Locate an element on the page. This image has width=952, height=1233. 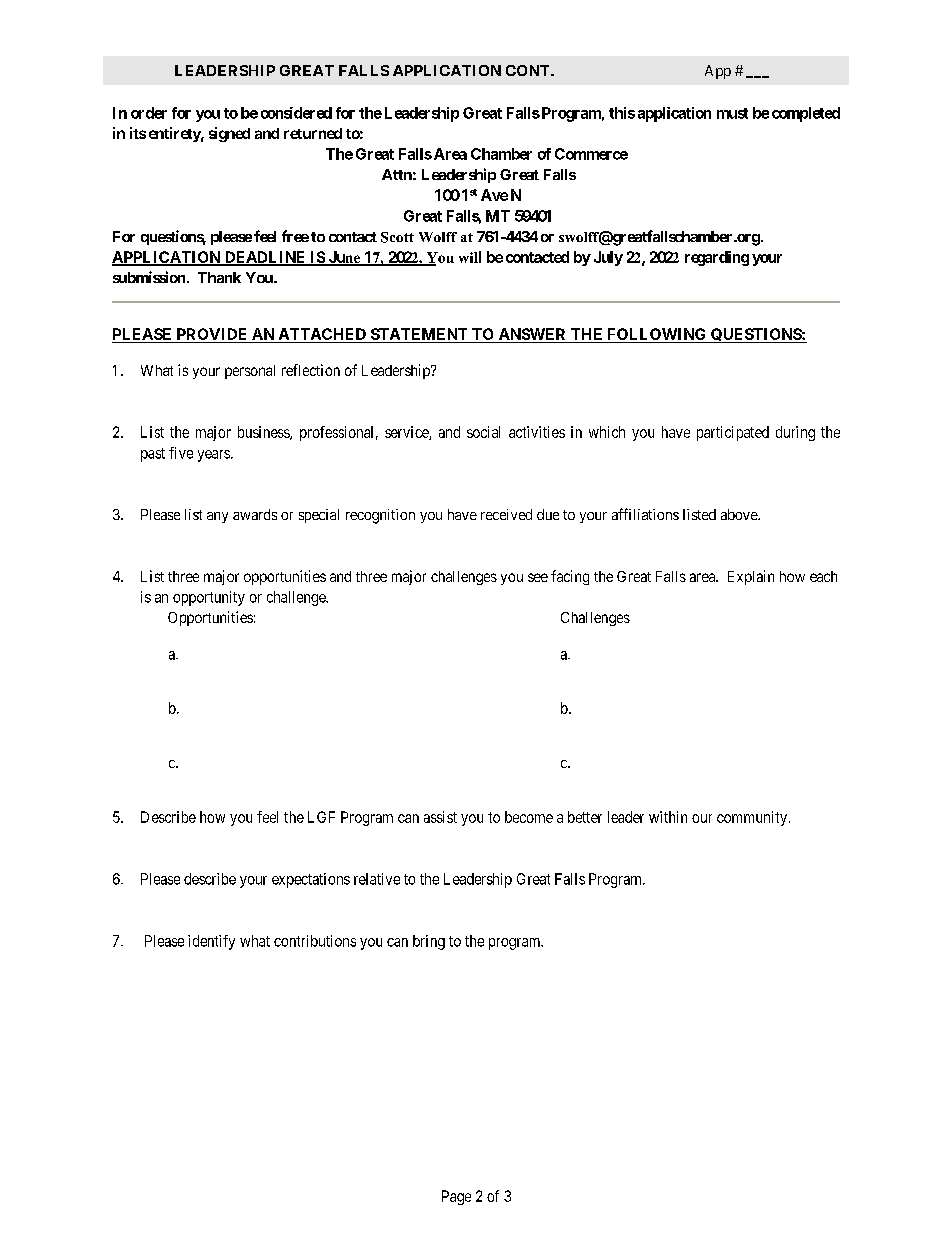
Page is located at coordinates (456, 1197).
